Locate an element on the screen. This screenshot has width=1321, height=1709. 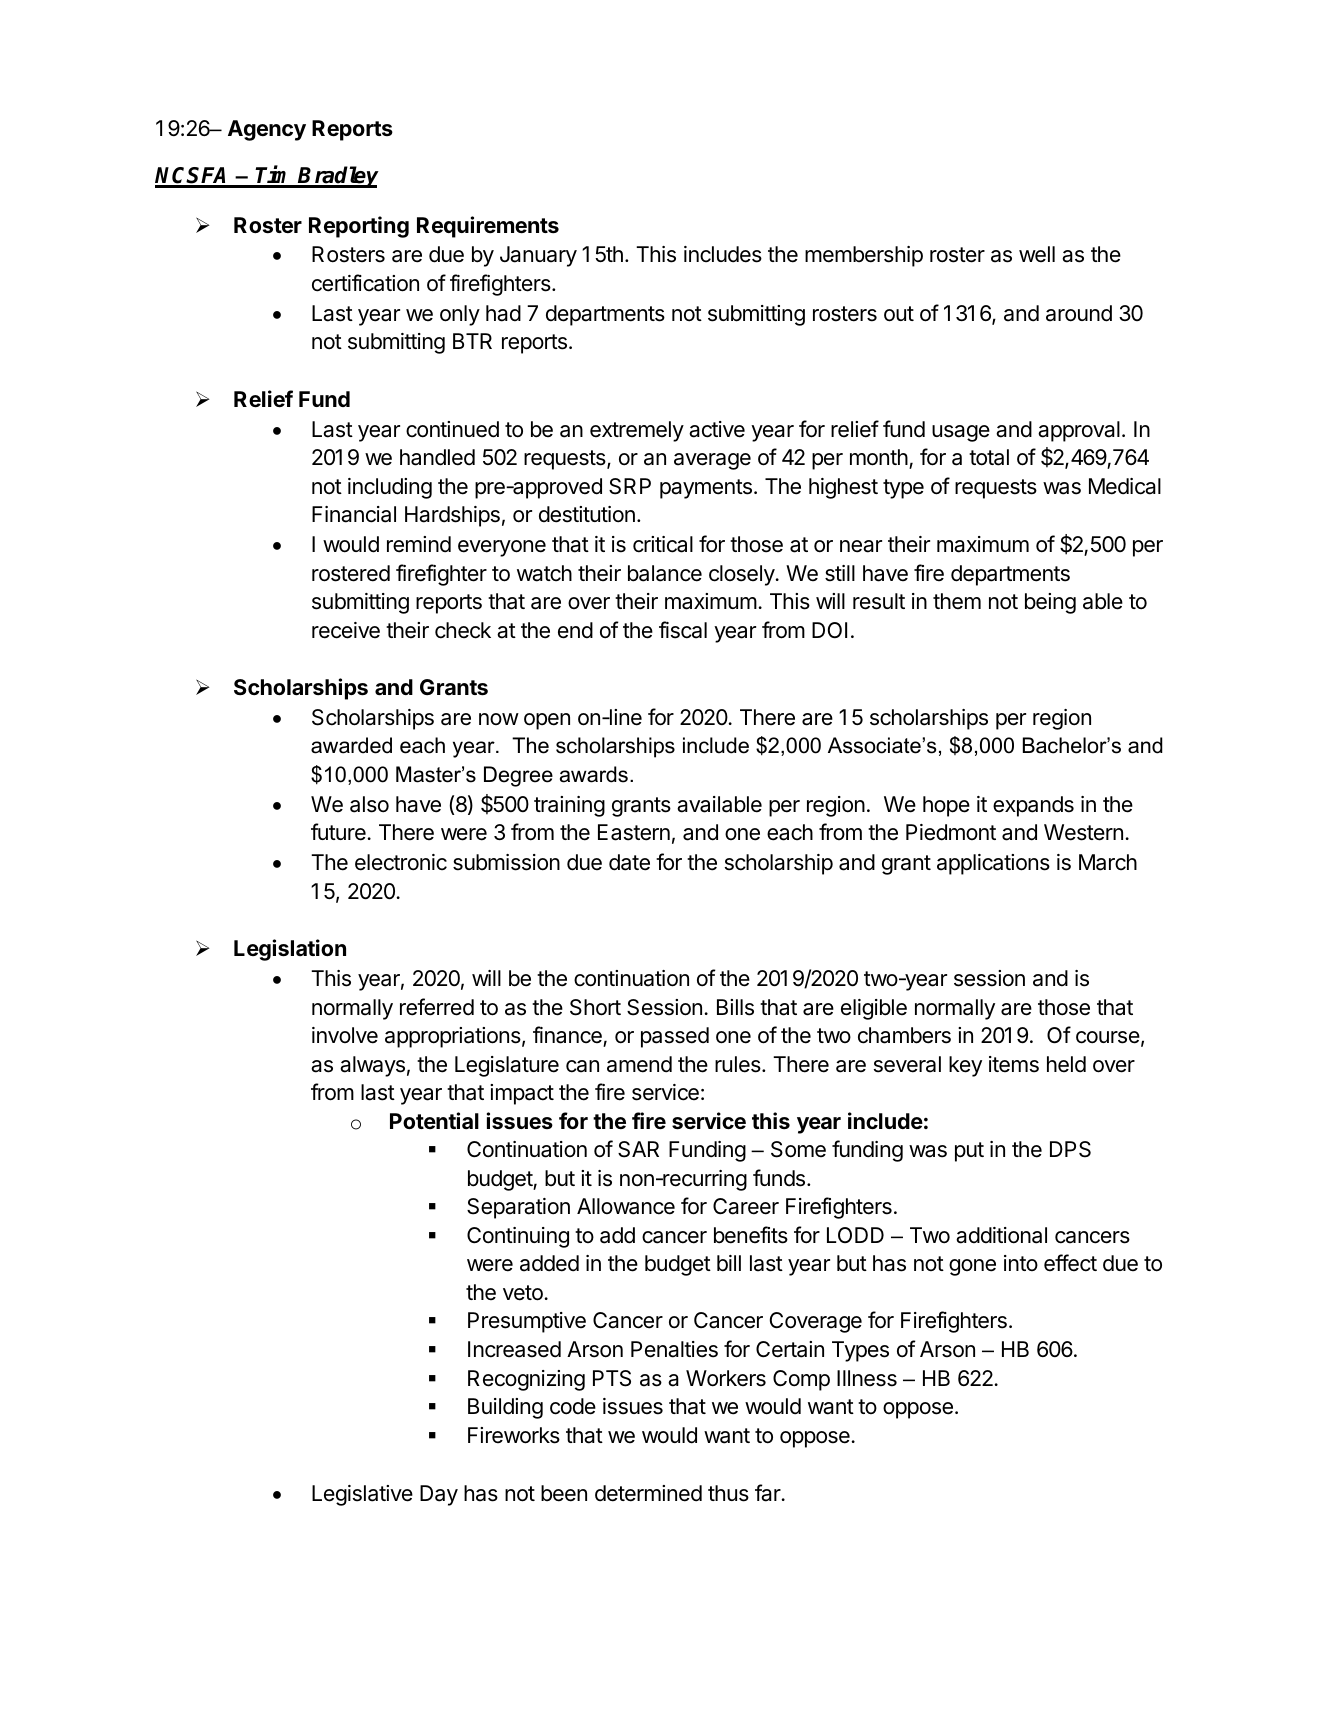
items is located at coordinates (1014, 1064).
